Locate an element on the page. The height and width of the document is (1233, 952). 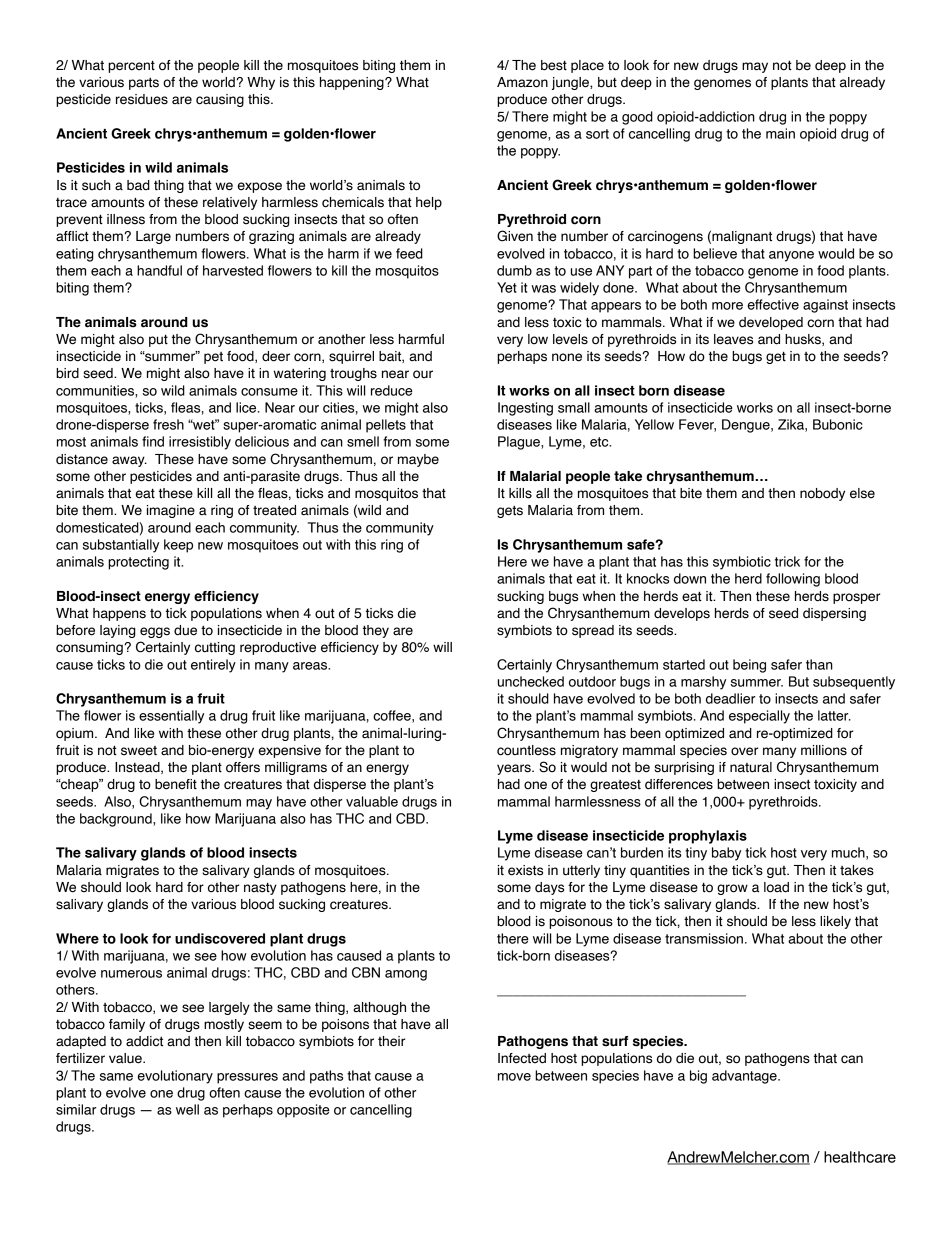
residues is located at coordinates (142, 99).
